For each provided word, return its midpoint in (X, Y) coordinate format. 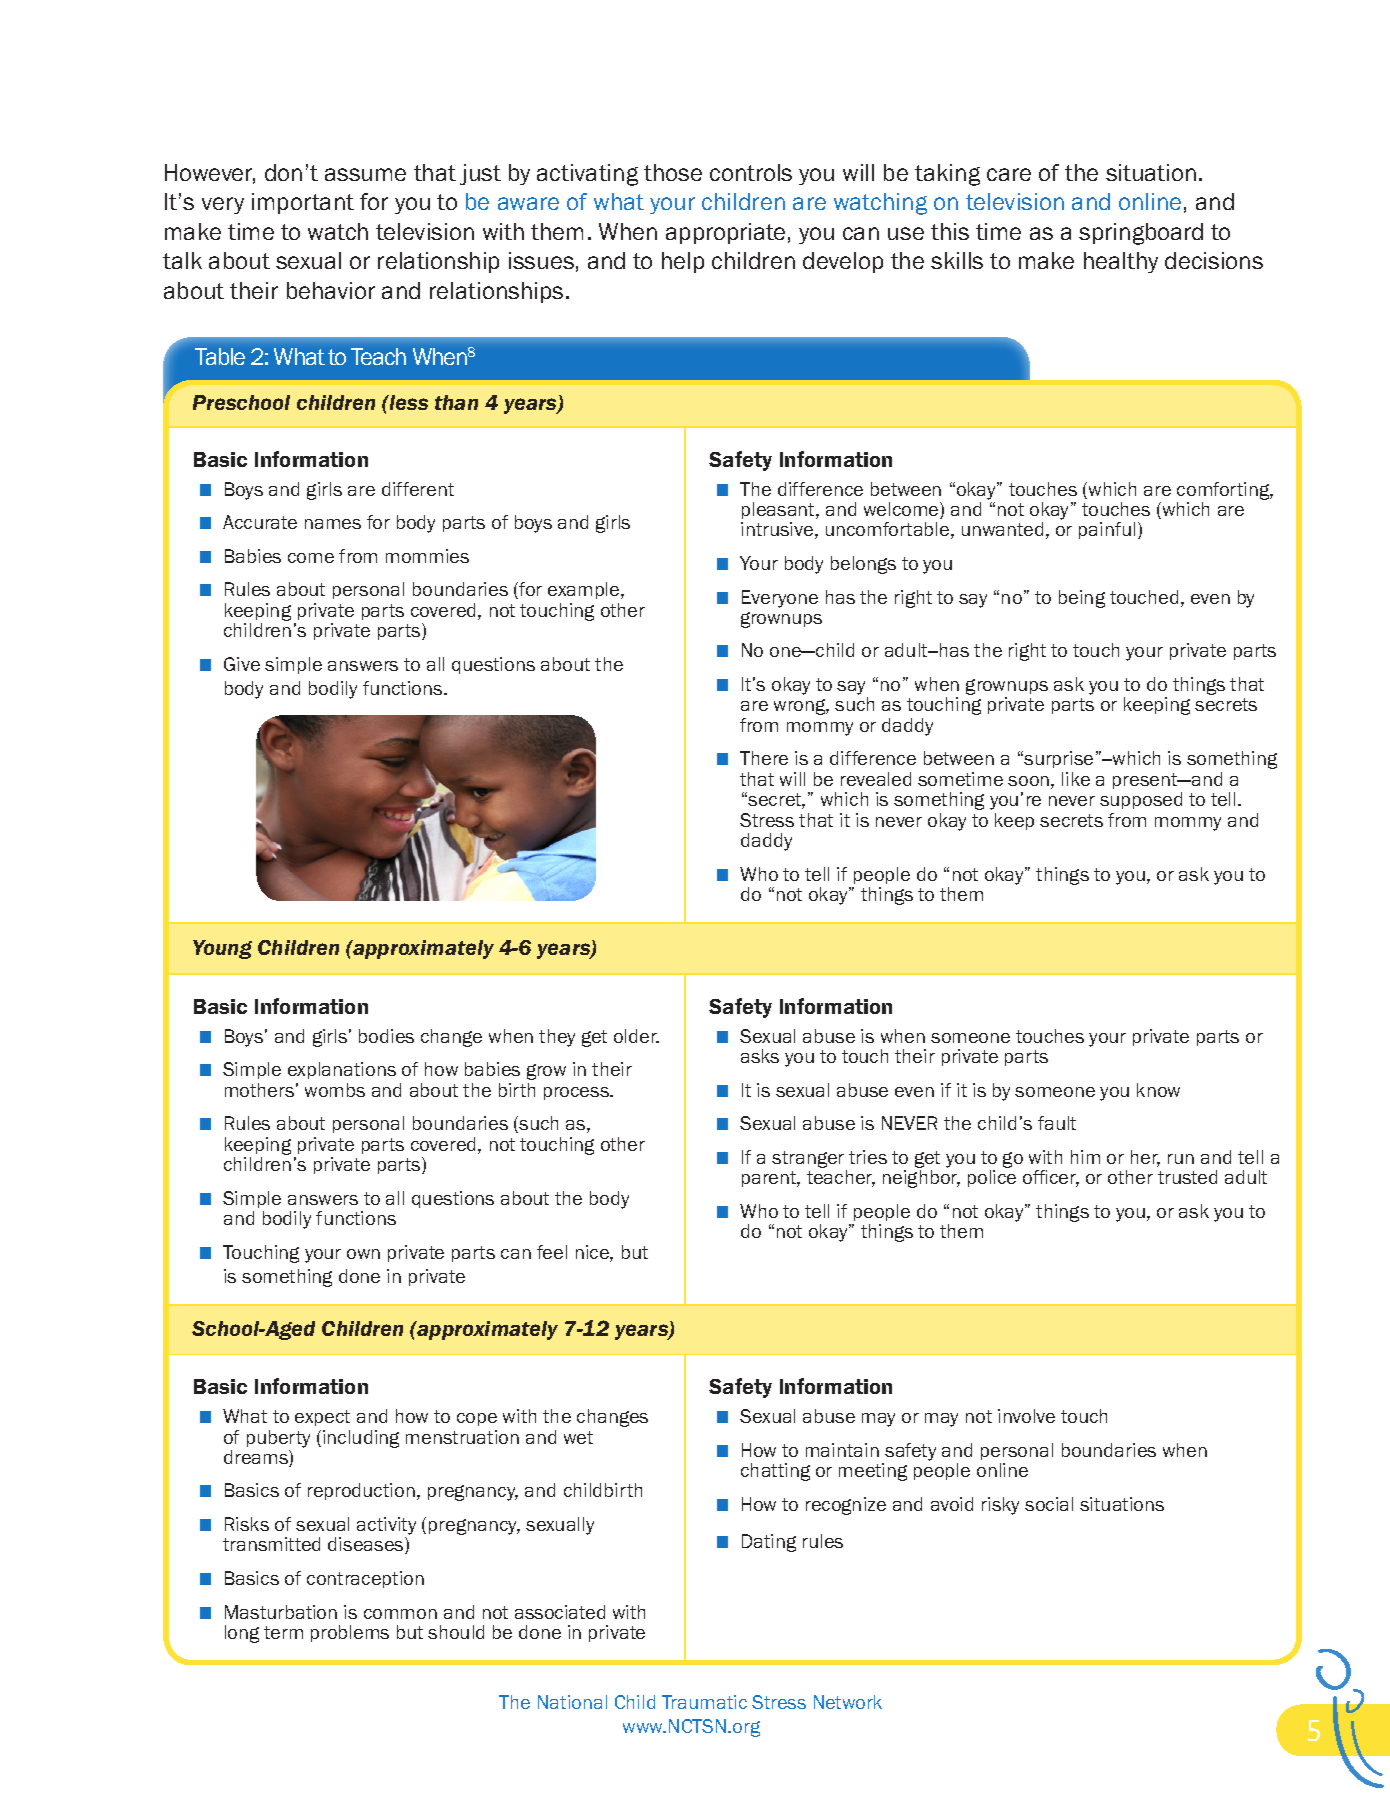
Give (242, 664)
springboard (1141, 234)
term (283, 1632)
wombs (335, 1090)
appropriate (725, 233)
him (1085, 1157)
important (303, 203)
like (1076, 779)
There (764, 758)
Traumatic (704, 1702)
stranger (808, 1159)
